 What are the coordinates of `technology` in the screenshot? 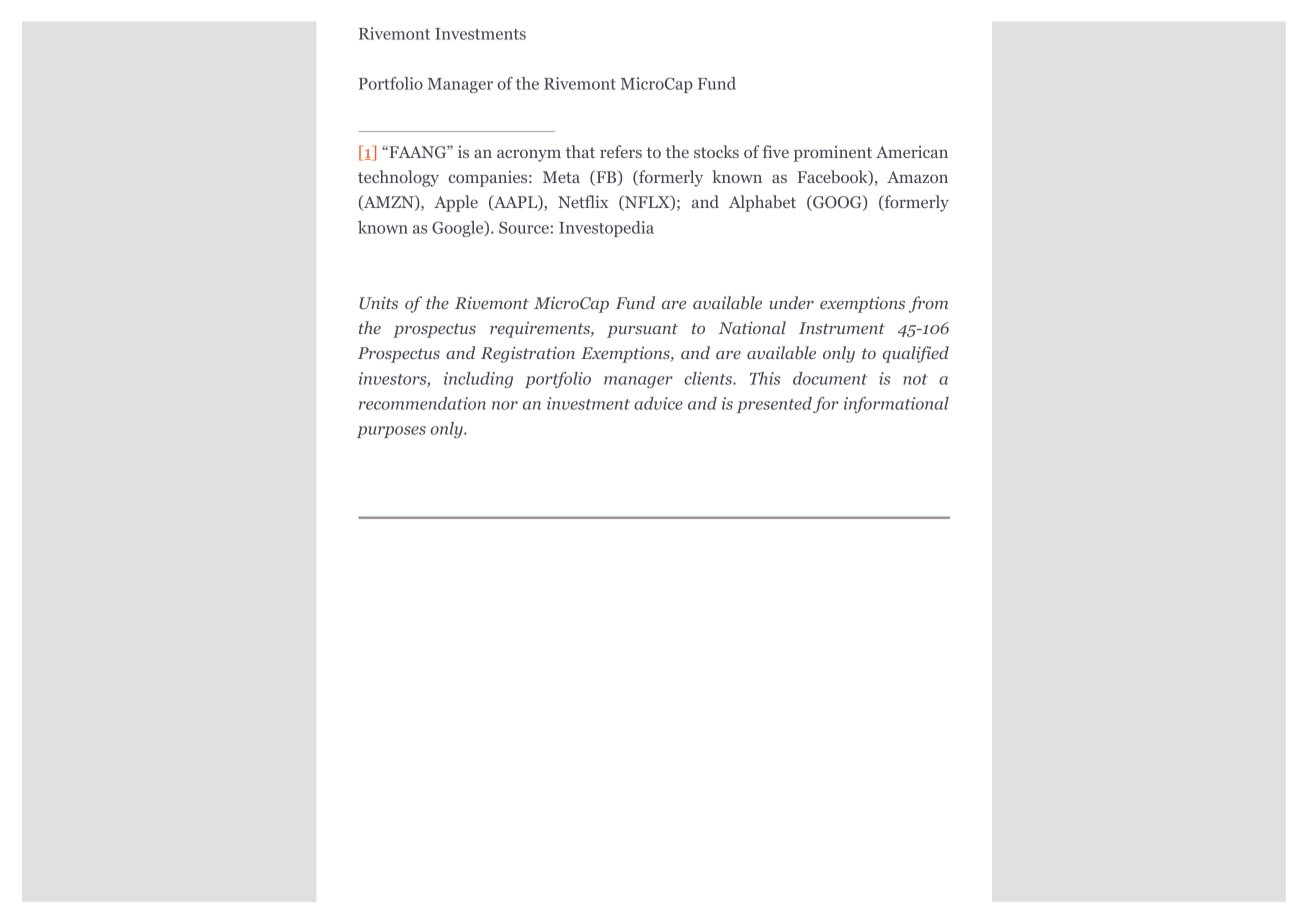 It's located at (398, 178).
